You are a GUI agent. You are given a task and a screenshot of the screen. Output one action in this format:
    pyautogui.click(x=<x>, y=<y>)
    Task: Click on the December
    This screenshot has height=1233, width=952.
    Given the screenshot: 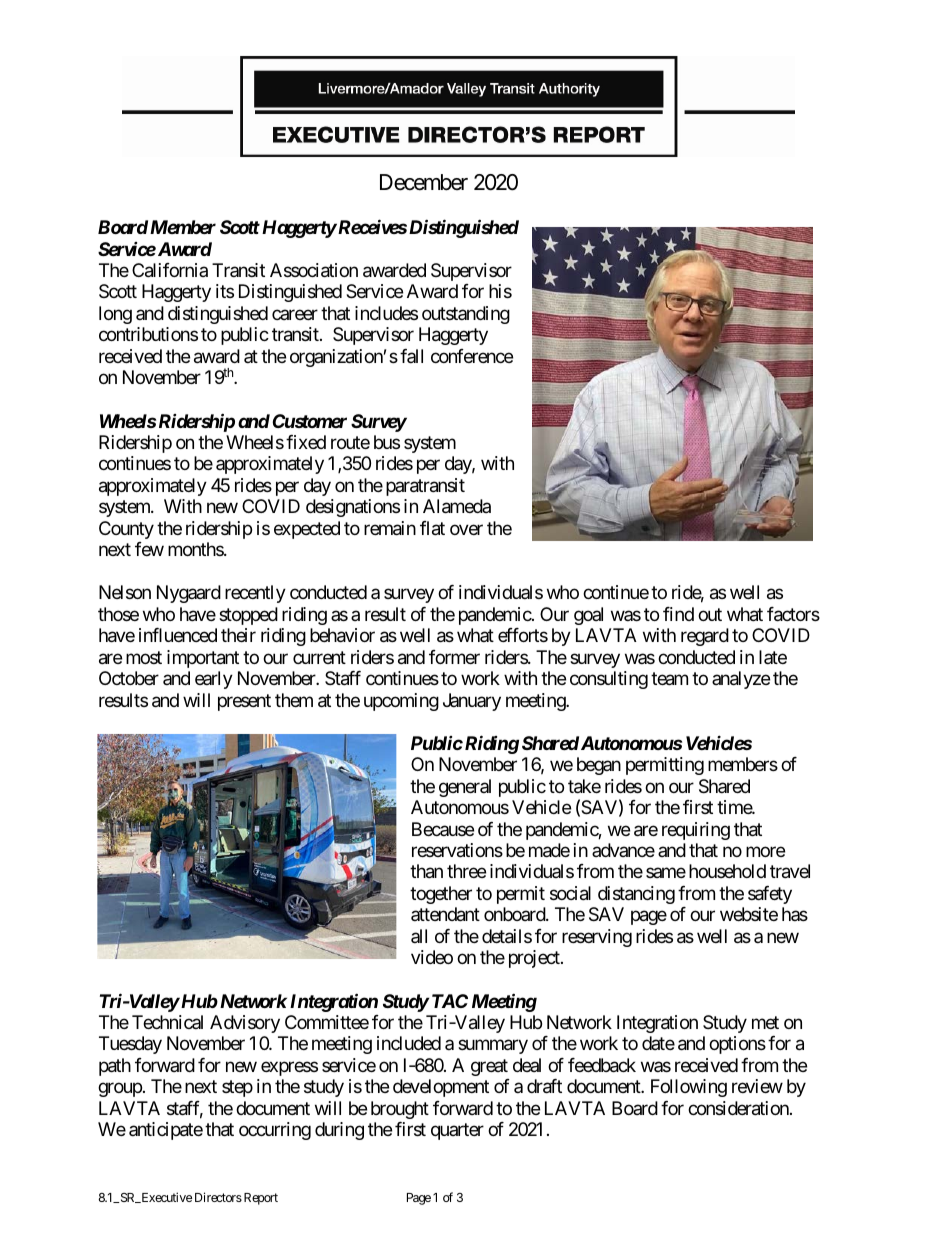 What is the action you would take?
    pyautogui.click(x=424, y=182)
